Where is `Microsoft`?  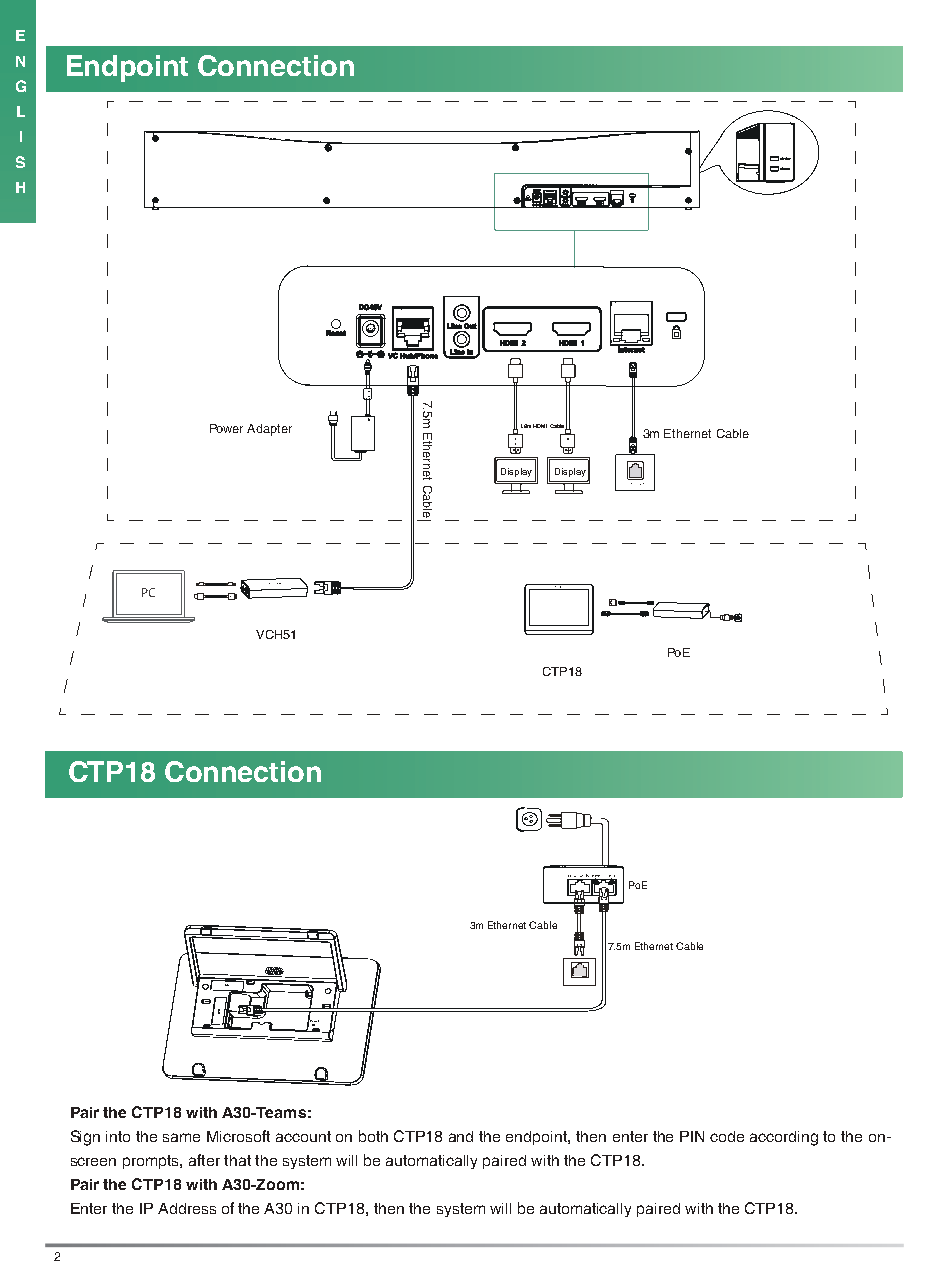
Microsoft is located at coordinates (238, 1136).
